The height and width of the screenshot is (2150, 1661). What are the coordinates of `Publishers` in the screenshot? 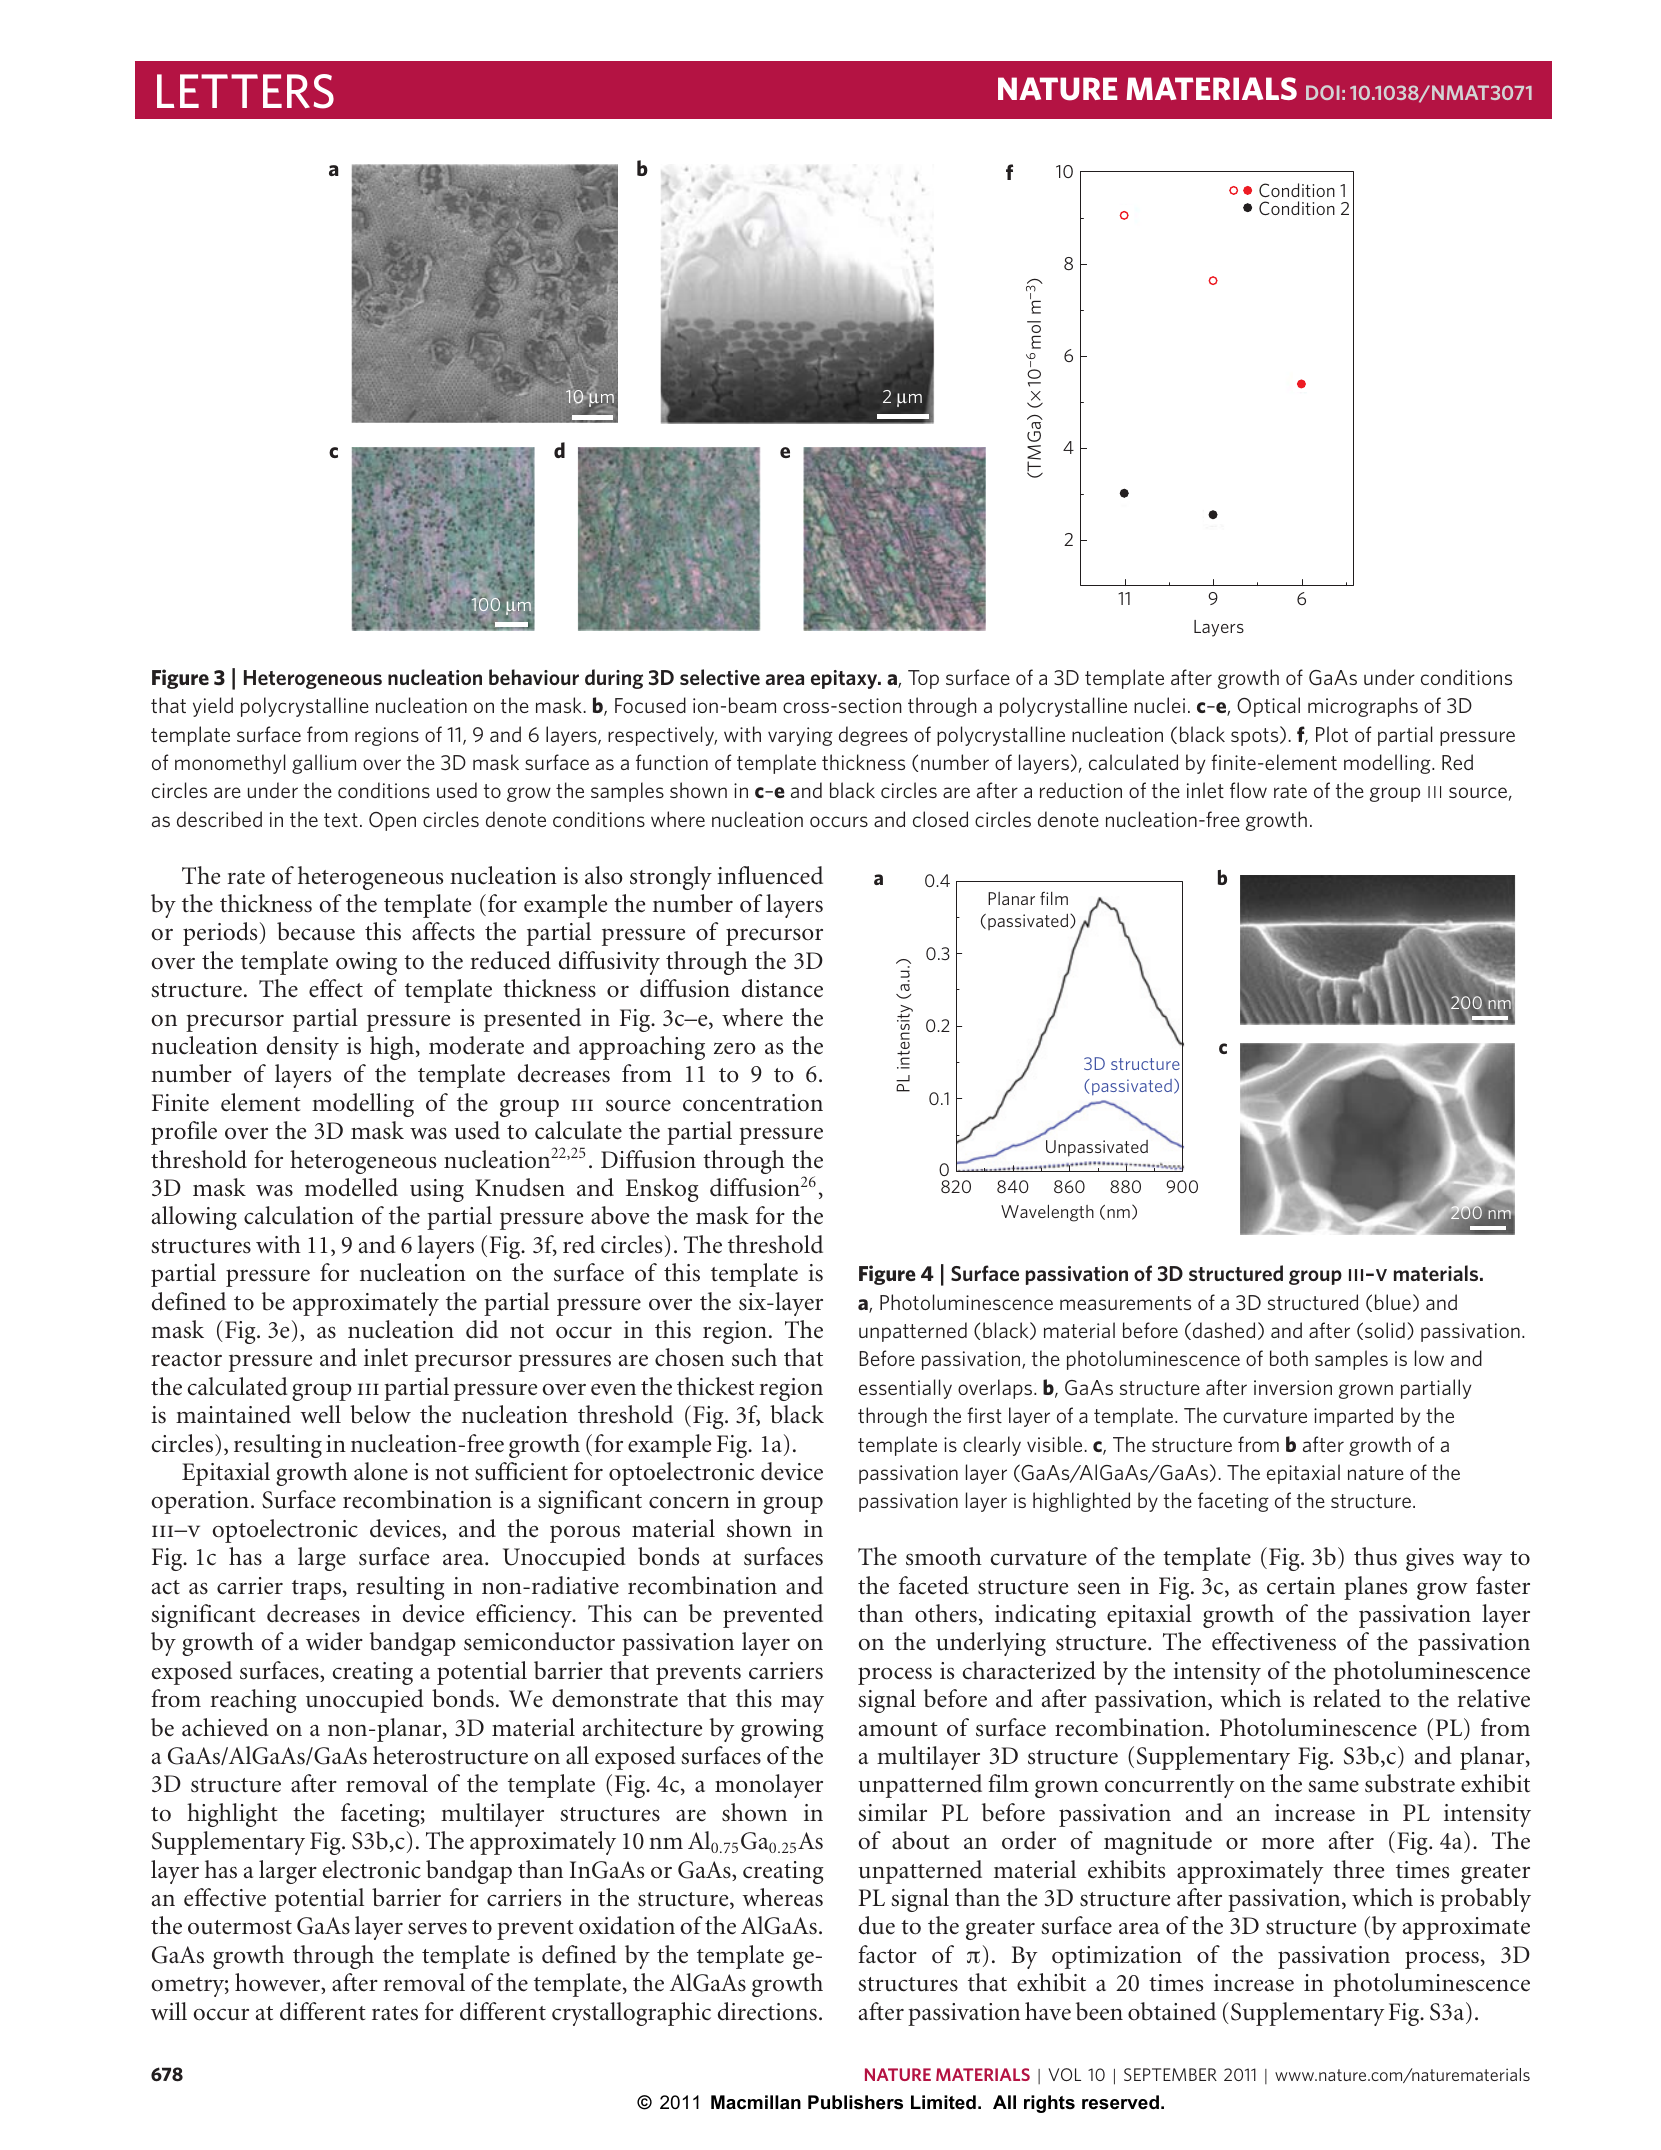 It's located at (855, 2102).
